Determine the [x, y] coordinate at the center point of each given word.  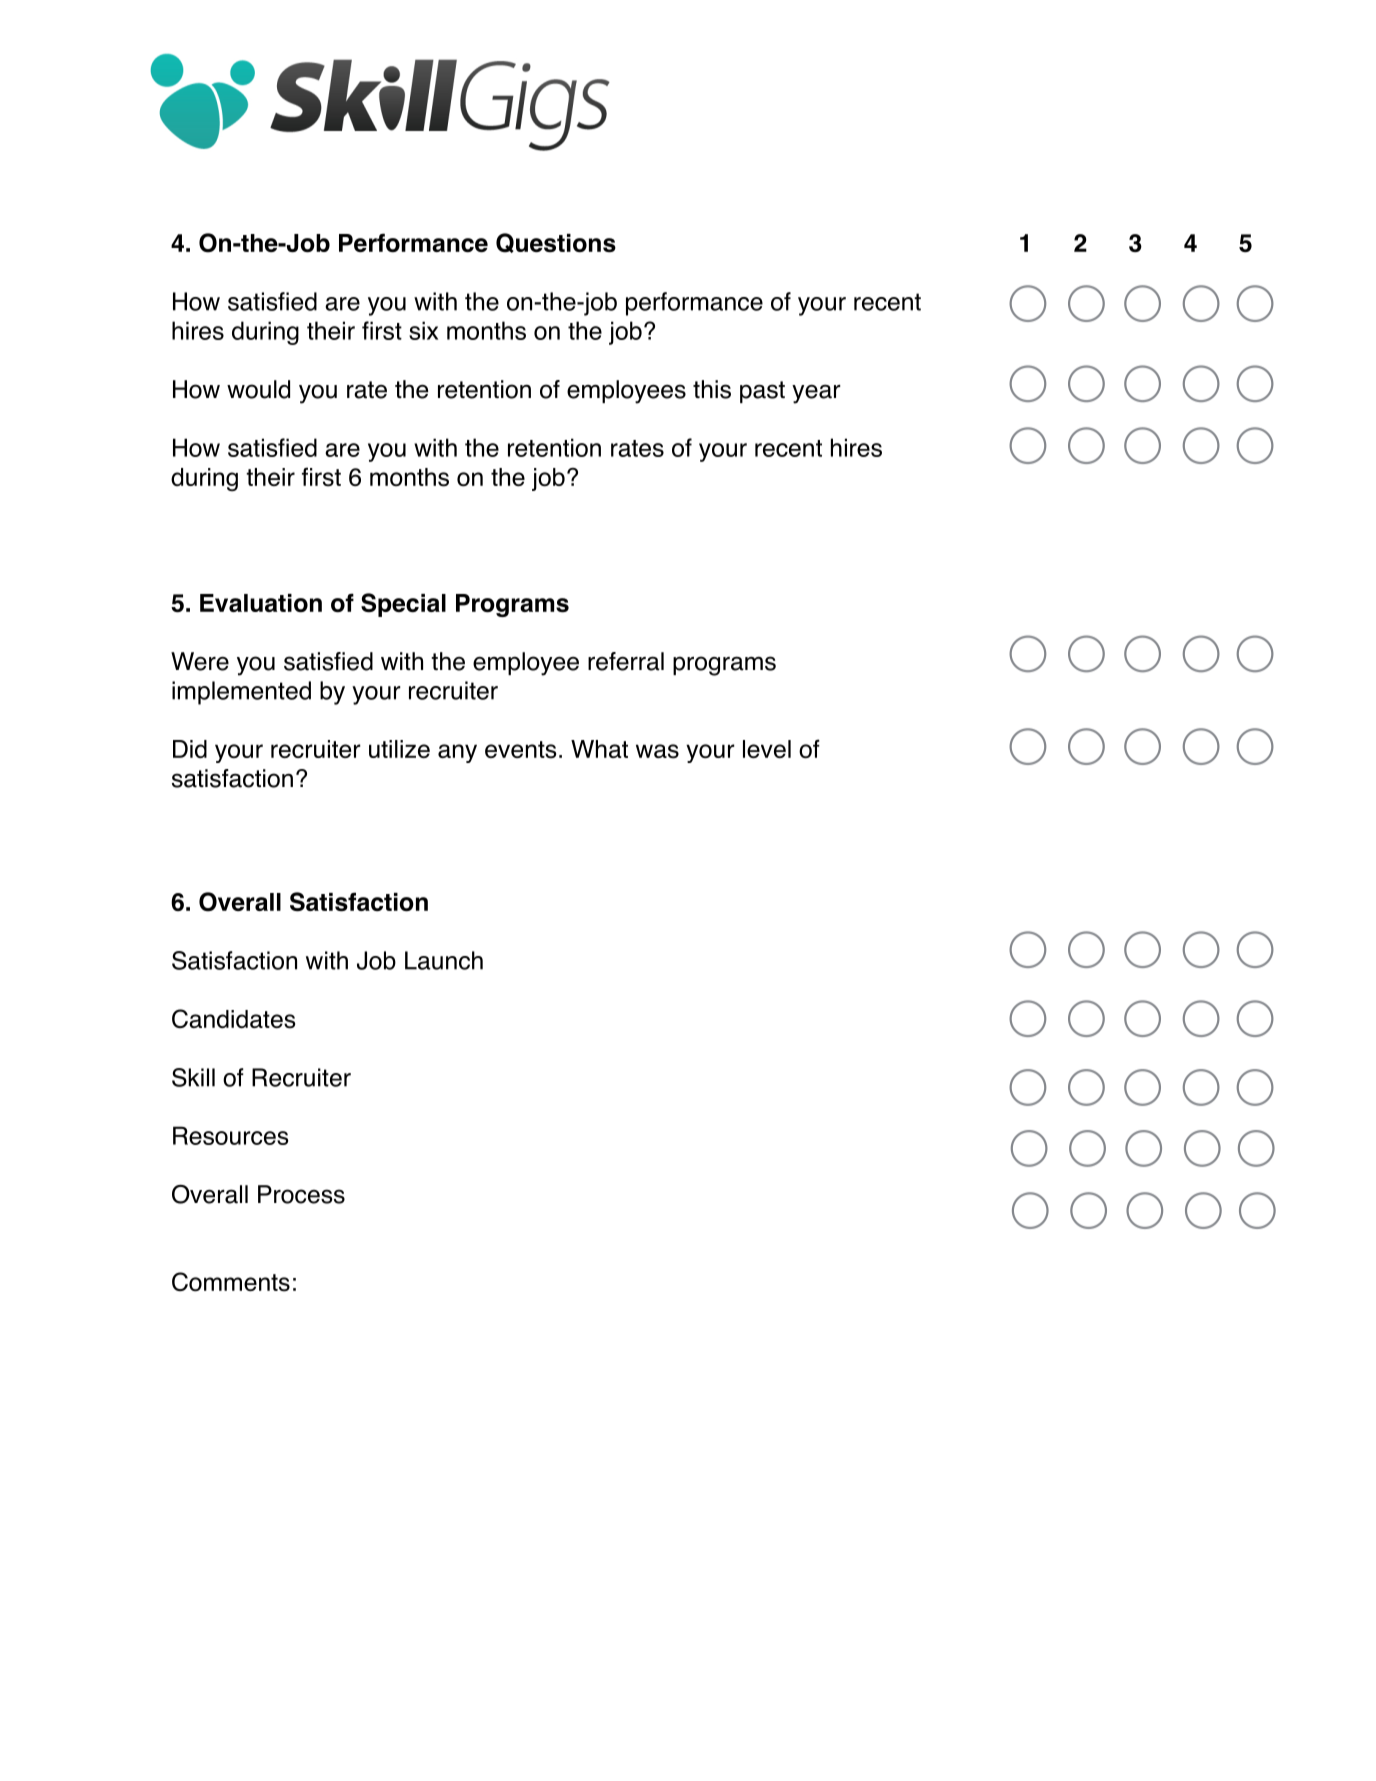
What [599, 749]
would [258, 389]
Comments [231, 1282]
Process [301, 1194]
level [767, 749]
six [423, 330]
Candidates [233, 1019]
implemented [241, 693]
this [712, 389]
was [657, 751]
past [762, 392]
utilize [399, 749]
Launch [444, 960]
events [520, 750]
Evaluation [261, 603]
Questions [556, 243]
